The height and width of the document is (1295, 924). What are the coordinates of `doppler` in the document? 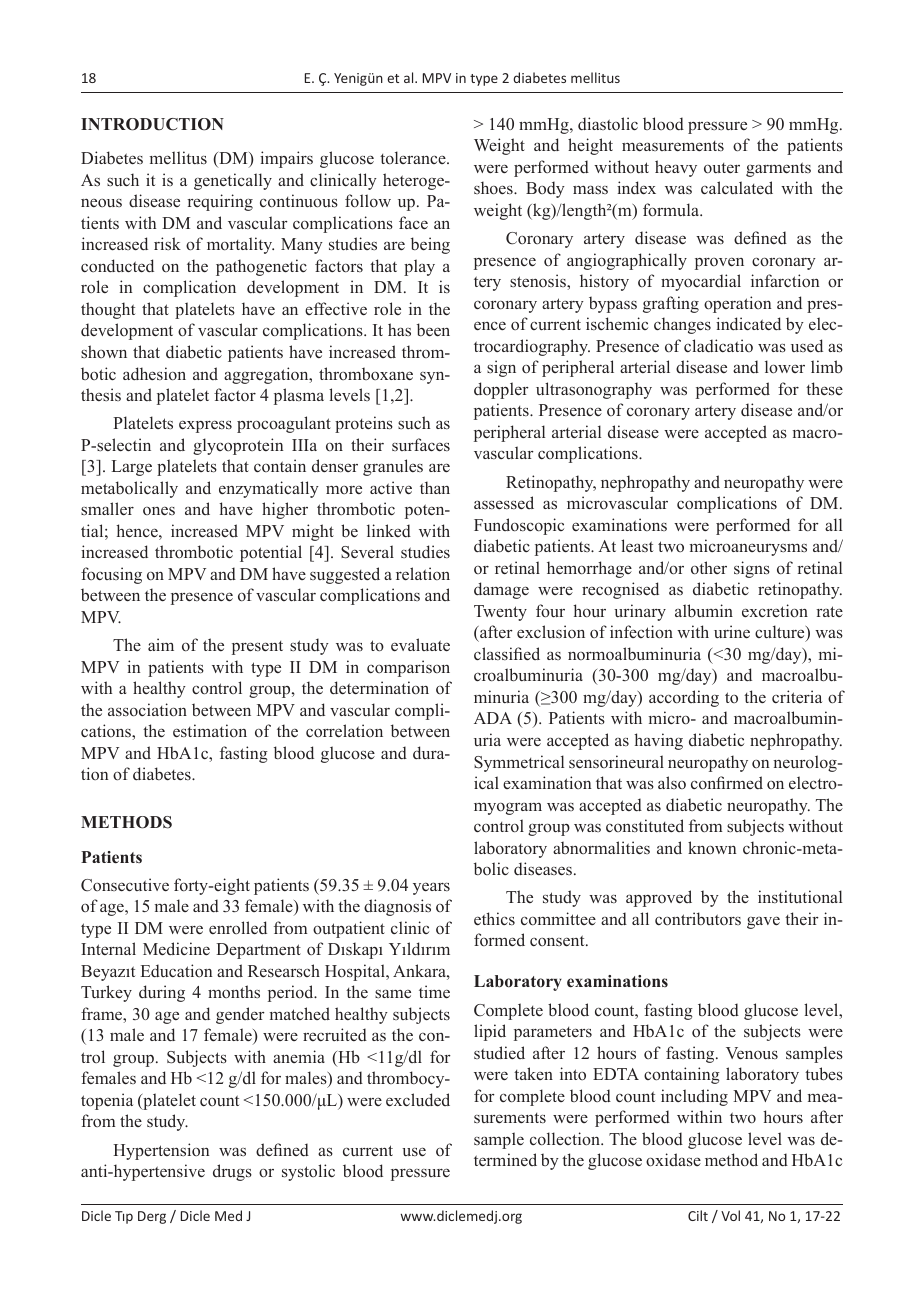 It's located at (501, 390).
